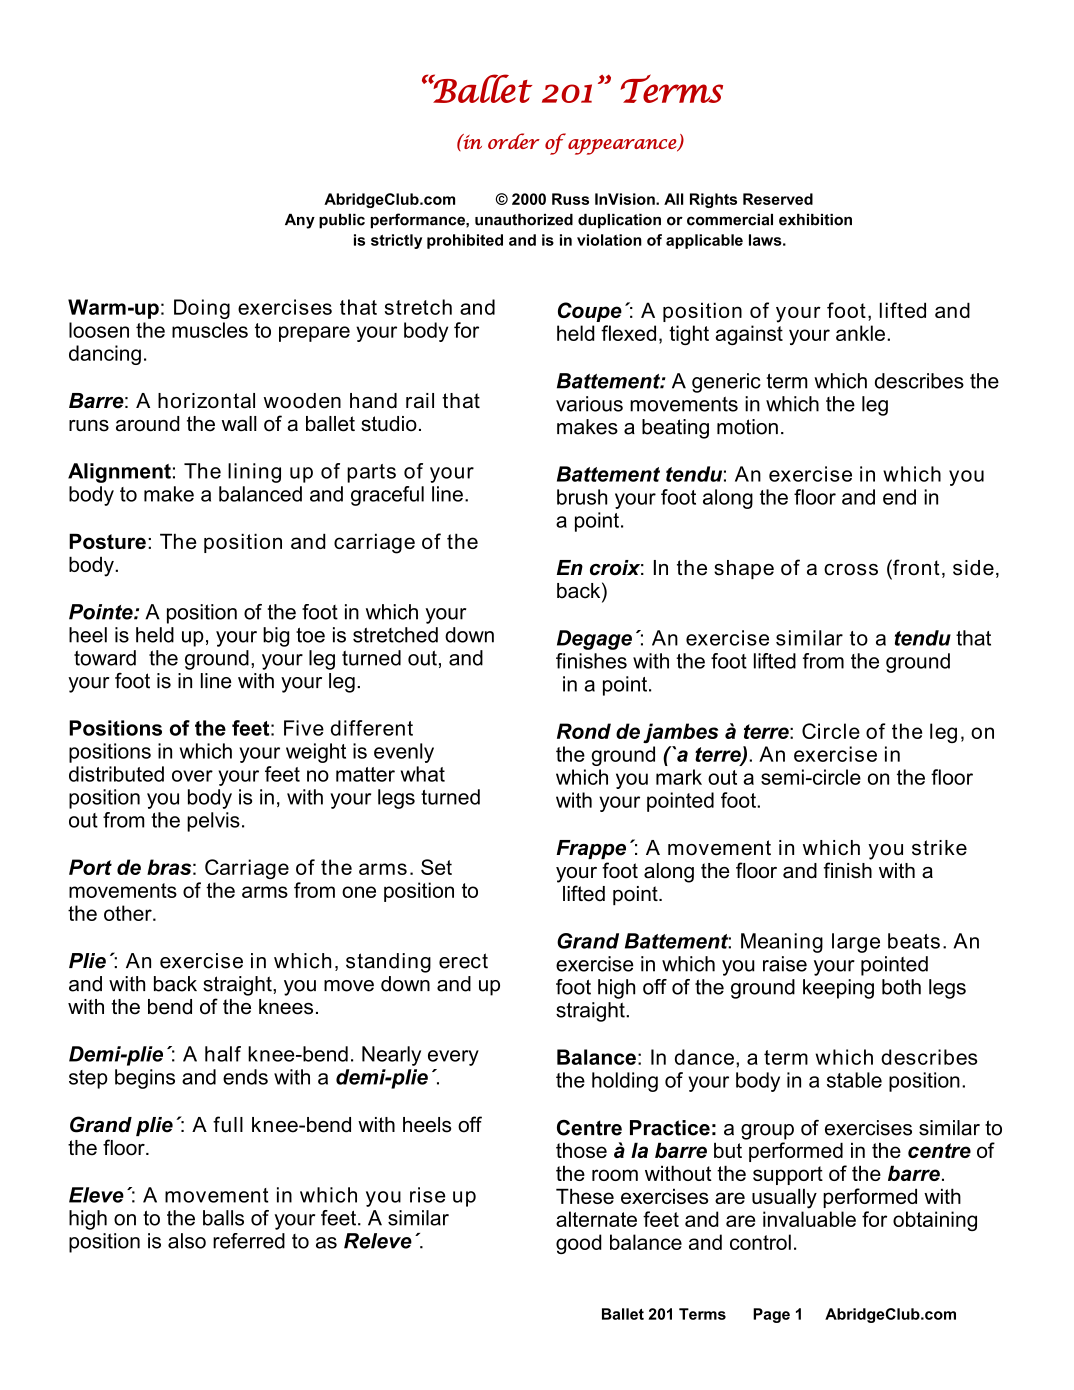  What do you see at coordinates (809, 1219) in the page?
I see `invaluable` at bounding box center [809, 1219].
